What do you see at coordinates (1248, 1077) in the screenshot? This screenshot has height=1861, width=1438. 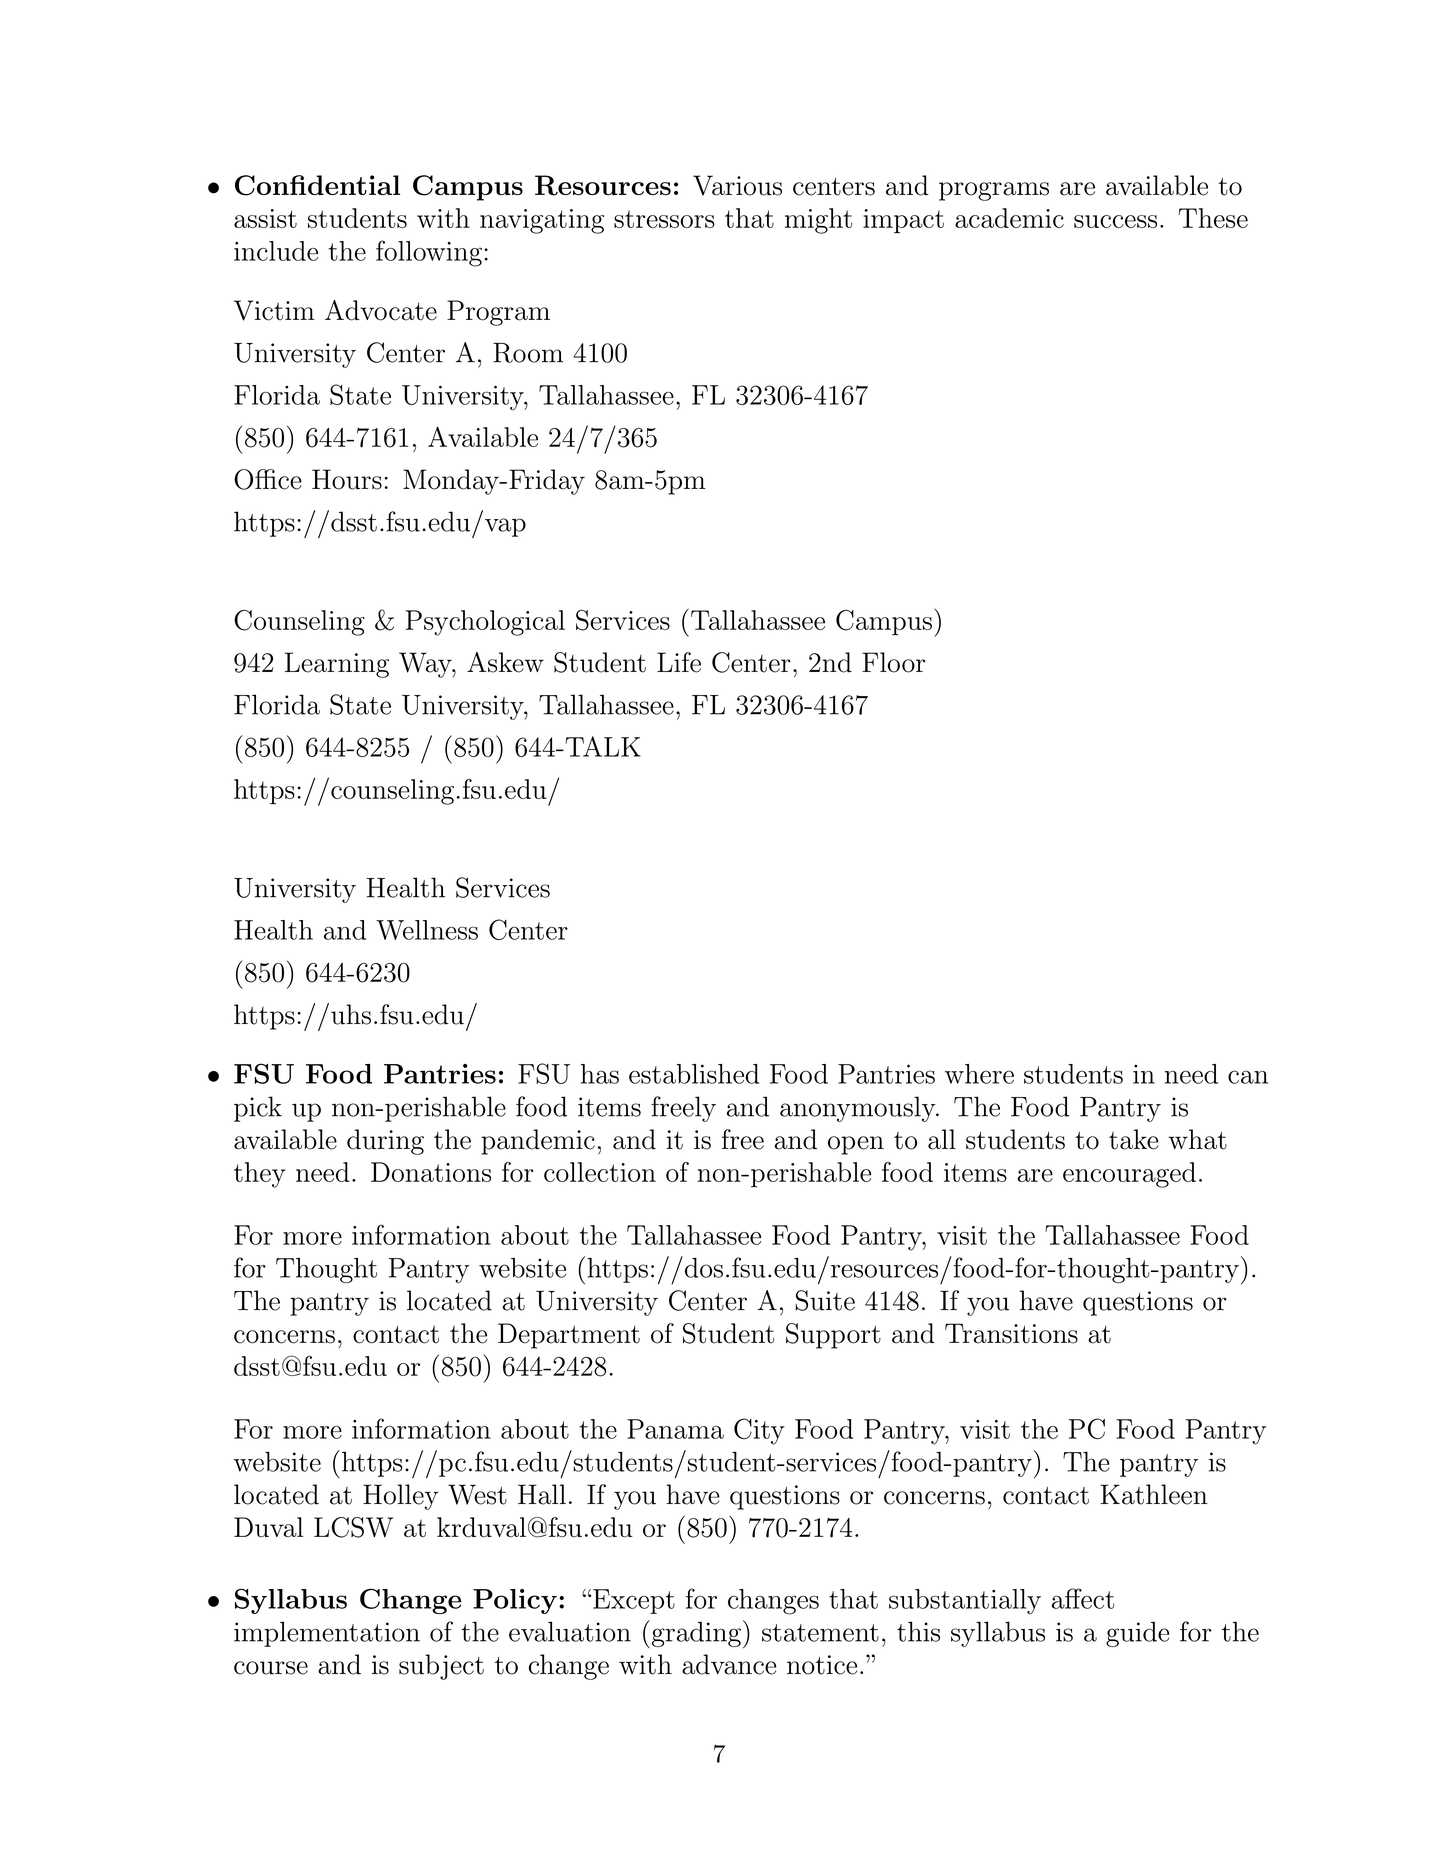 I see `can` at bounding box center [1248, 1077].
